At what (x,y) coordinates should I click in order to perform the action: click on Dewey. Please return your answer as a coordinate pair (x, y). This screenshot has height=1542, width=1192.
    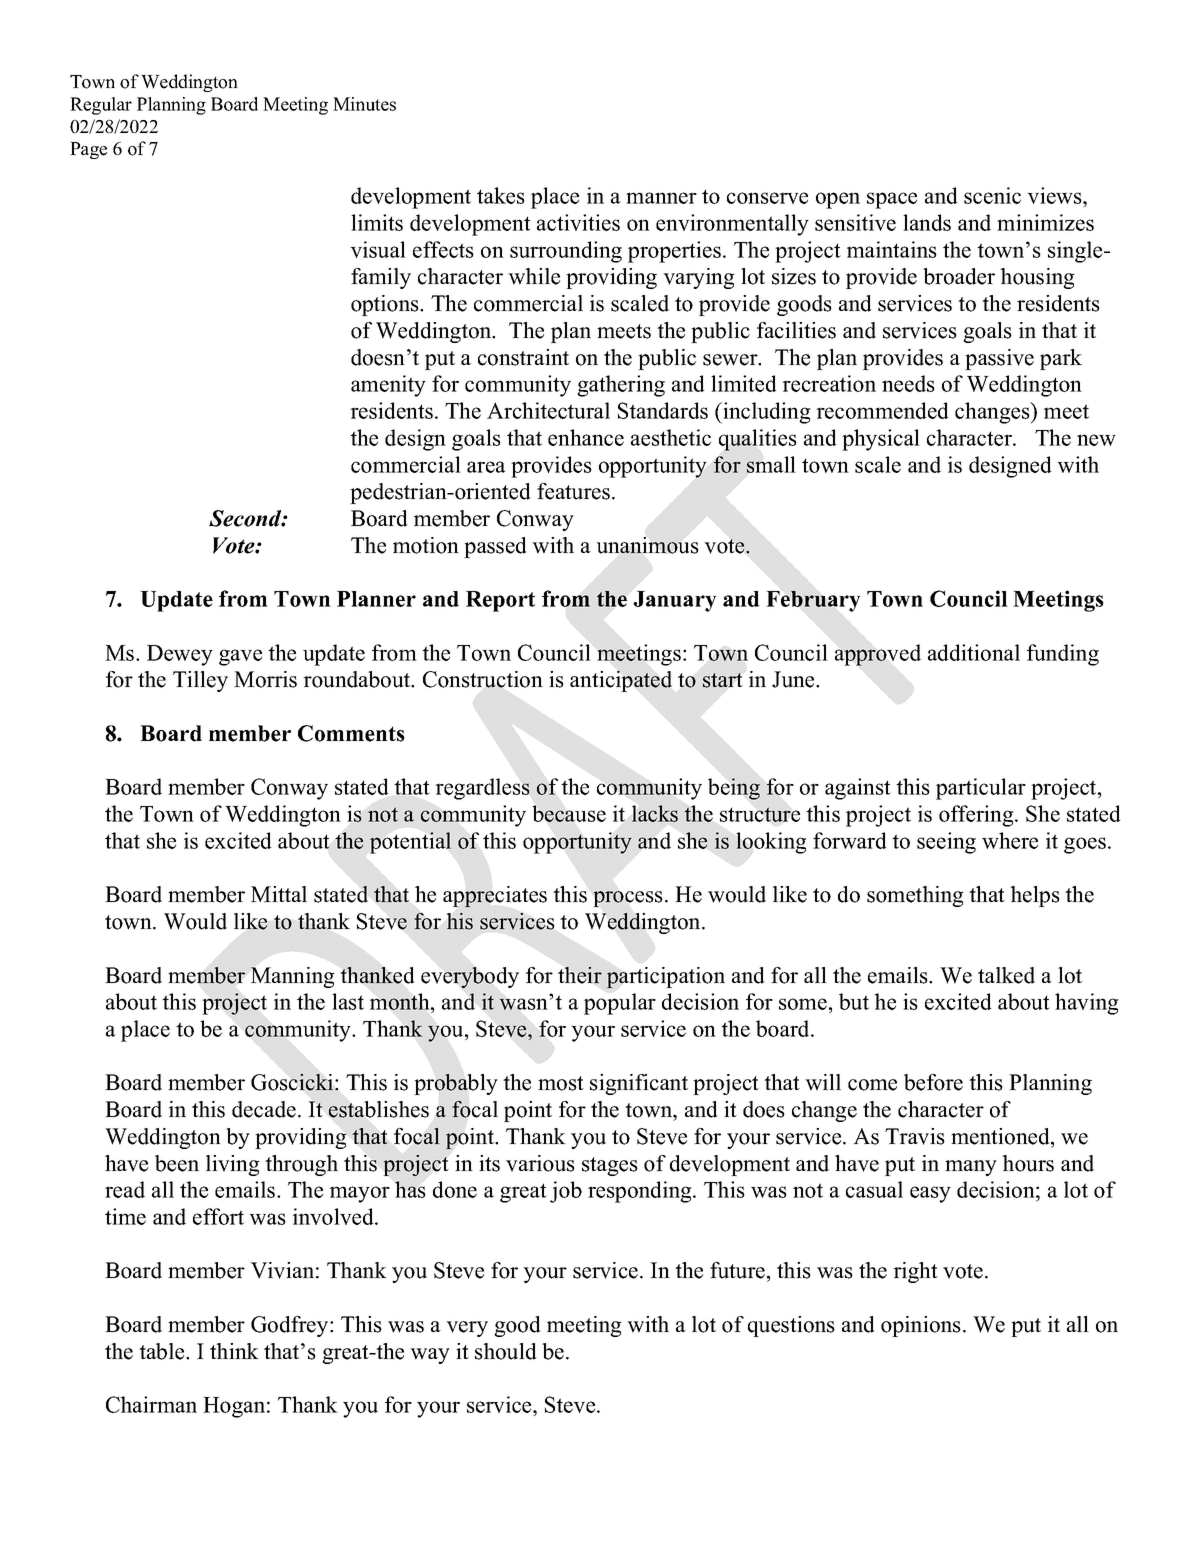
    Looking at the image, I should click on (180, 655).
